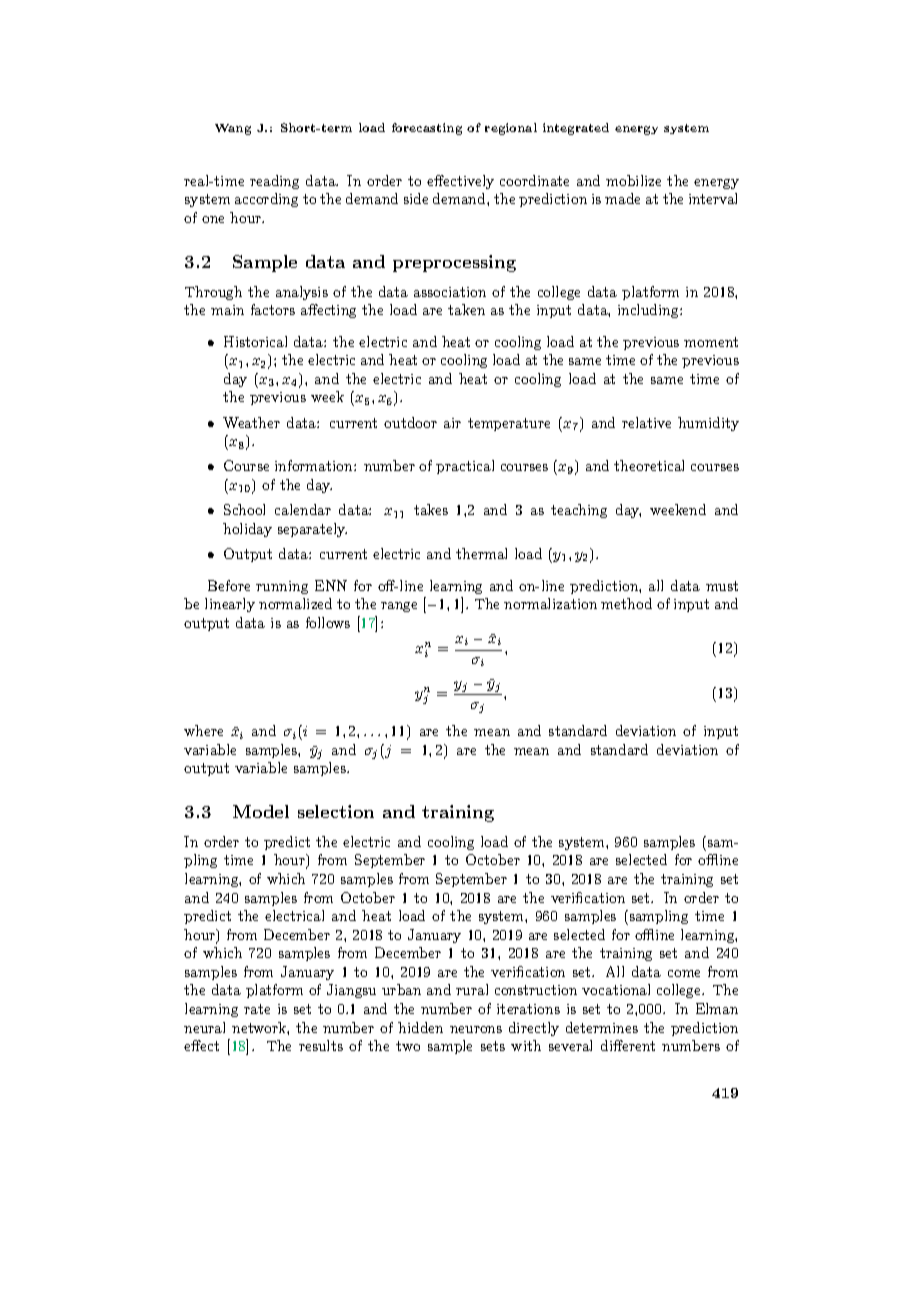 This screenshot has width=924, height=1308. I want to click on forecasting, so click(427, 129).
